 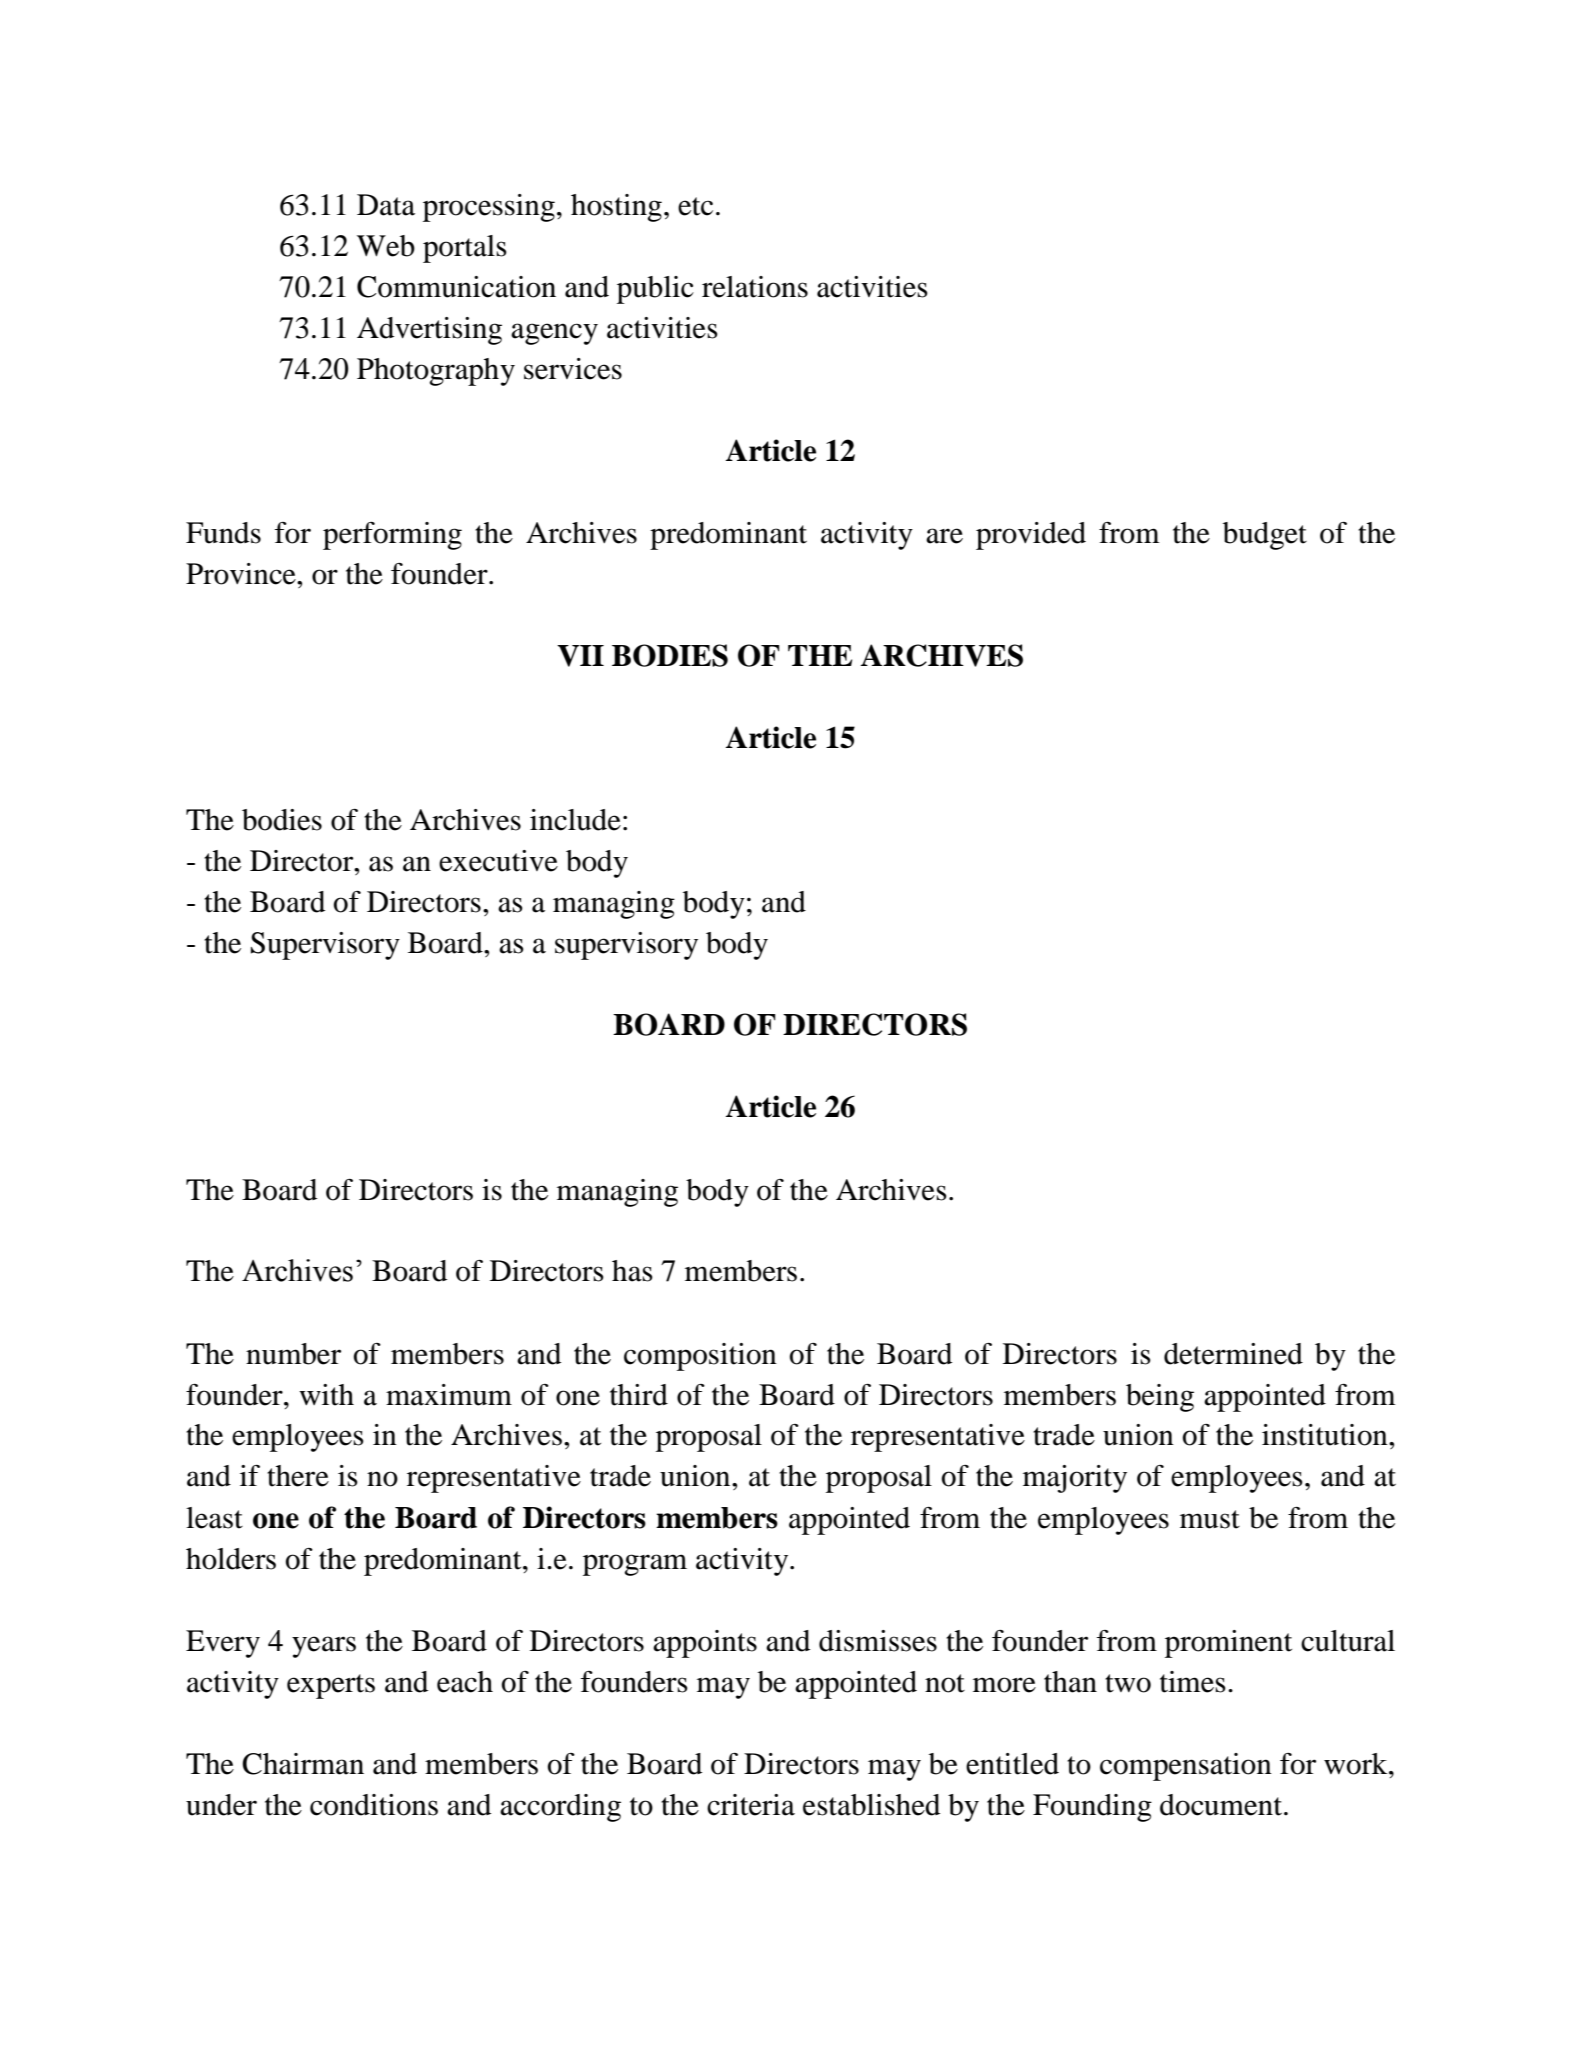 I want to click on provided, so click(x=1031, y=536).
